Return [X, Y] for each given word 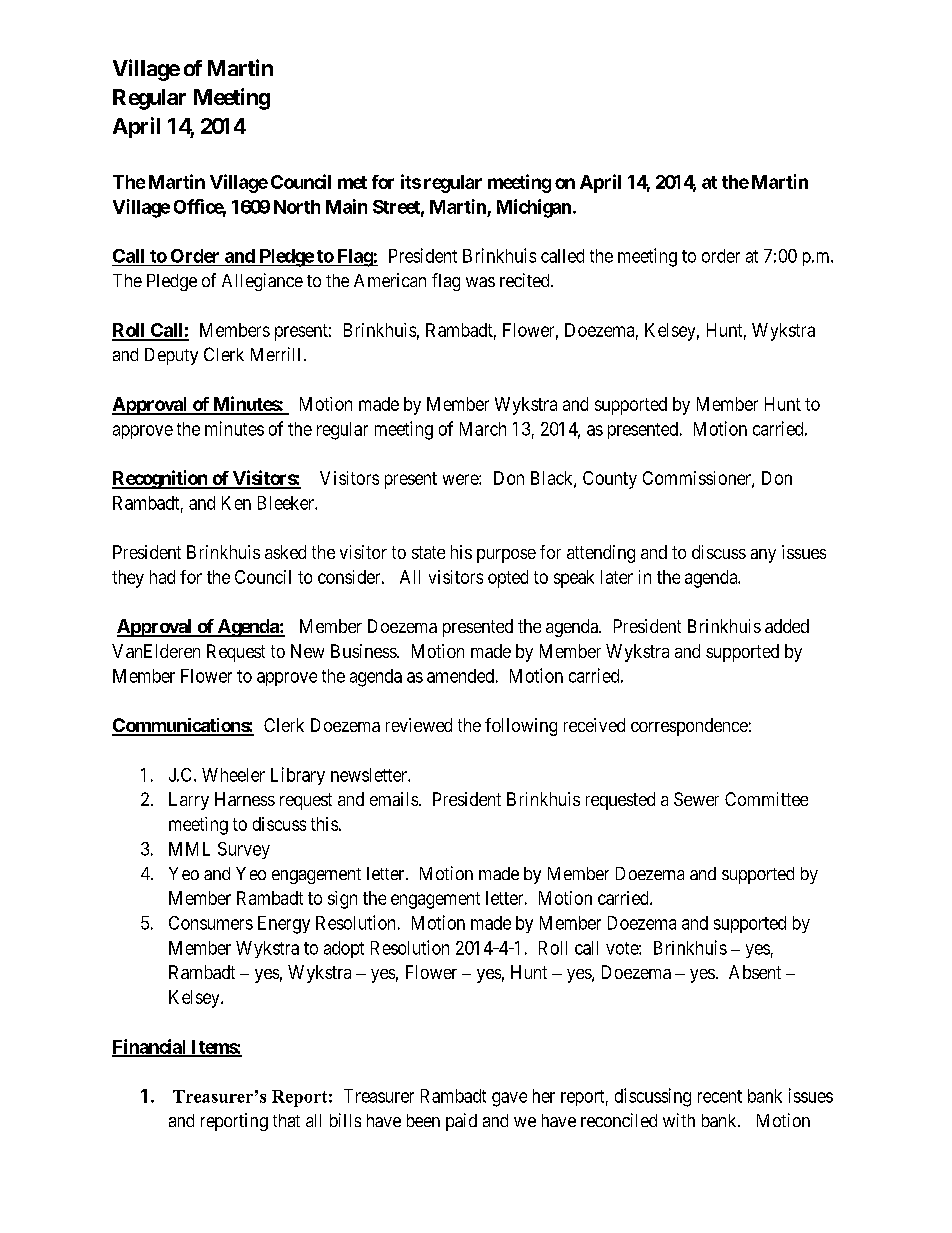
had [162, 577]
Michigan [534, 208]
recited [526, 280]
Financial [150, 1047]
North [297, 207]
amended [460, 676]
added [787, 626]
